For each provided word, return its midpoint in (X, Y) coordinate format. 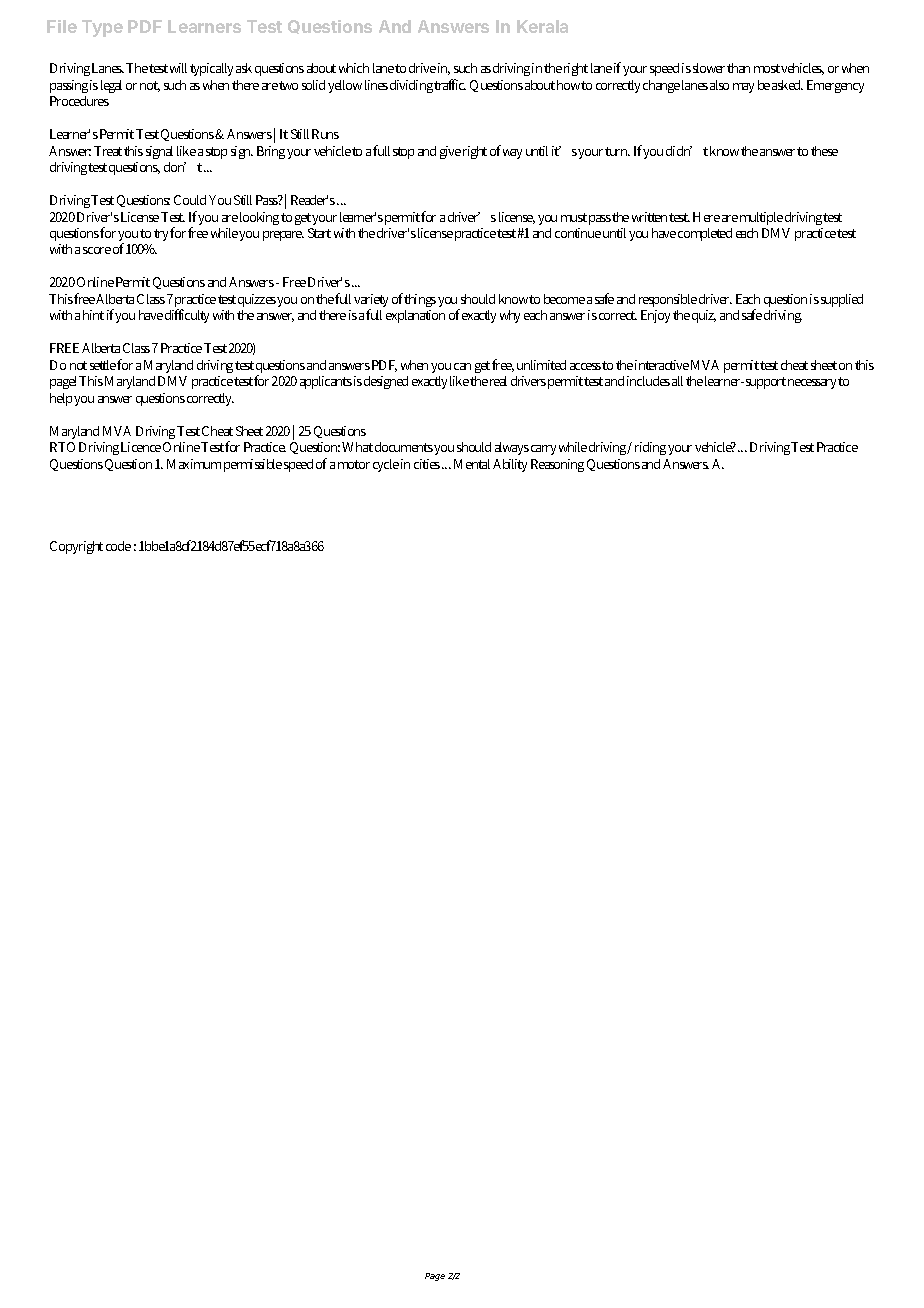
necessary (813, 384)
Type (102, 28)
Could (190, 200)
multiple (761, 218)
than (738, 68)
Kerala (542, 26)
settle (104, 365)
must (574, 217)
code (118, 546)
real (498, 381)
